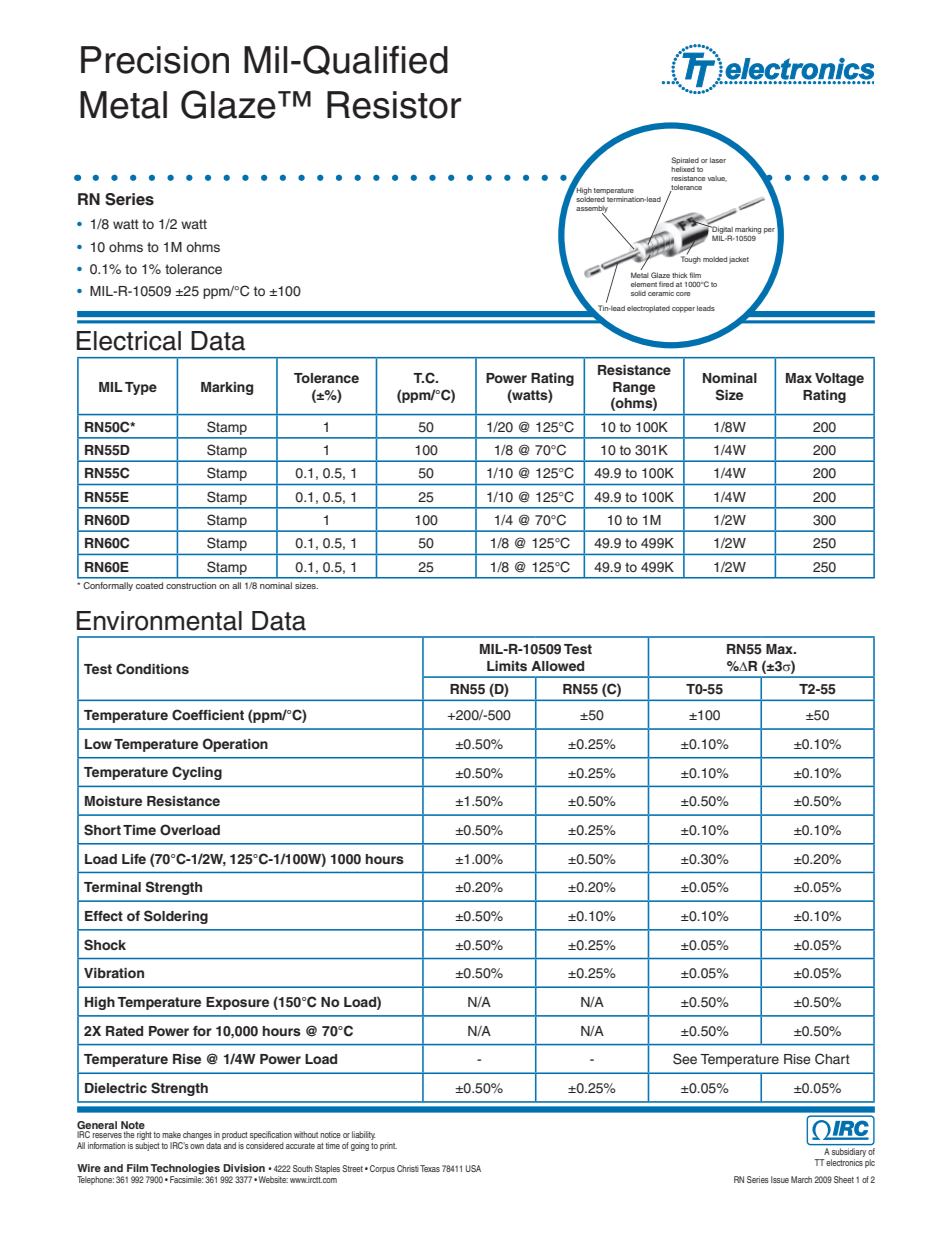 This screenshot has width=952, height=1233. I want to click on Resistor, so click(394, 105).
